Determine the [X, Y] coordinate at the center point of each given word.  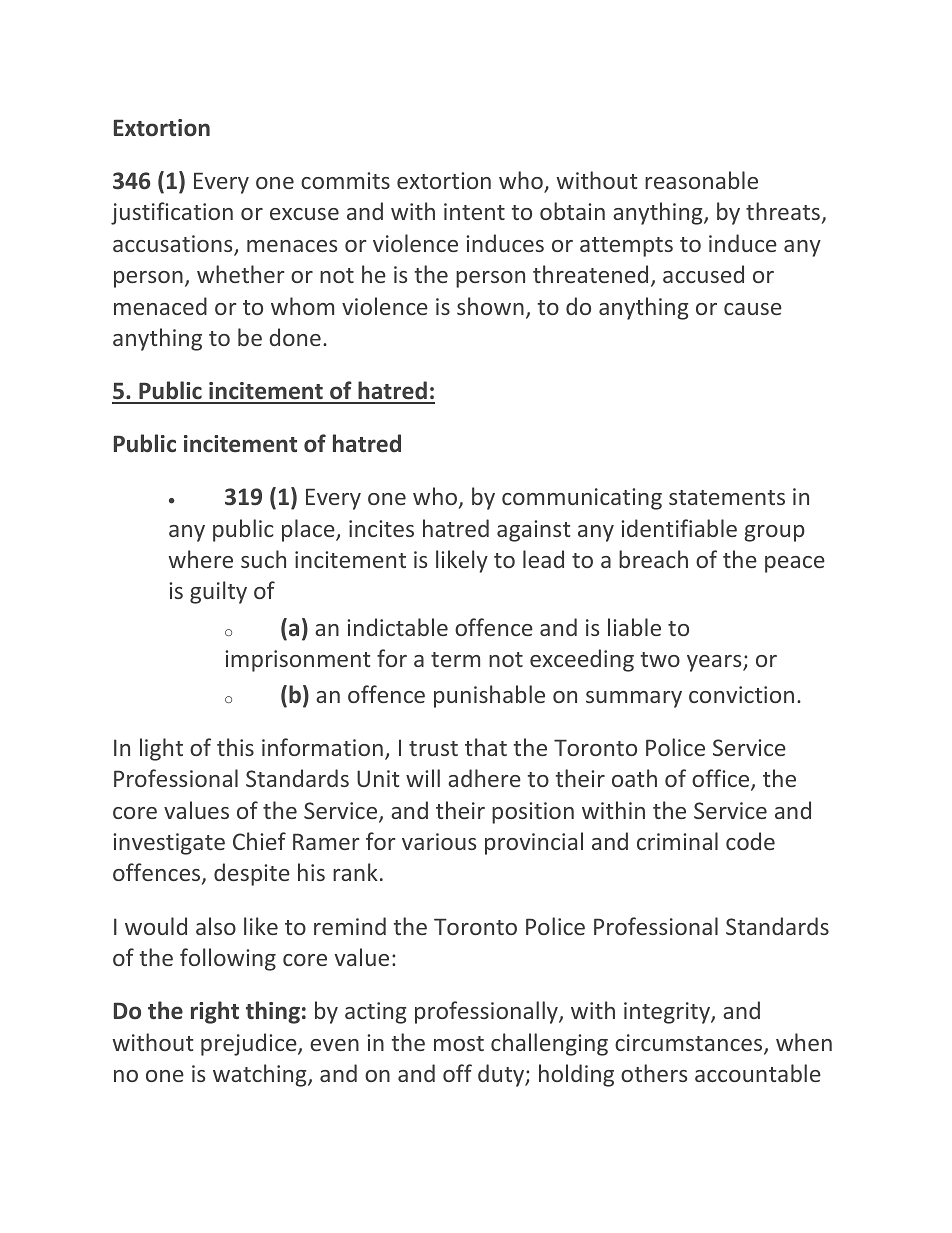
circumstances [690, 1044]
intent [474, 211]
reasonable [701, 180]
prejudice [250, 1044]
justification [172, 213]
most [459, 1043]
